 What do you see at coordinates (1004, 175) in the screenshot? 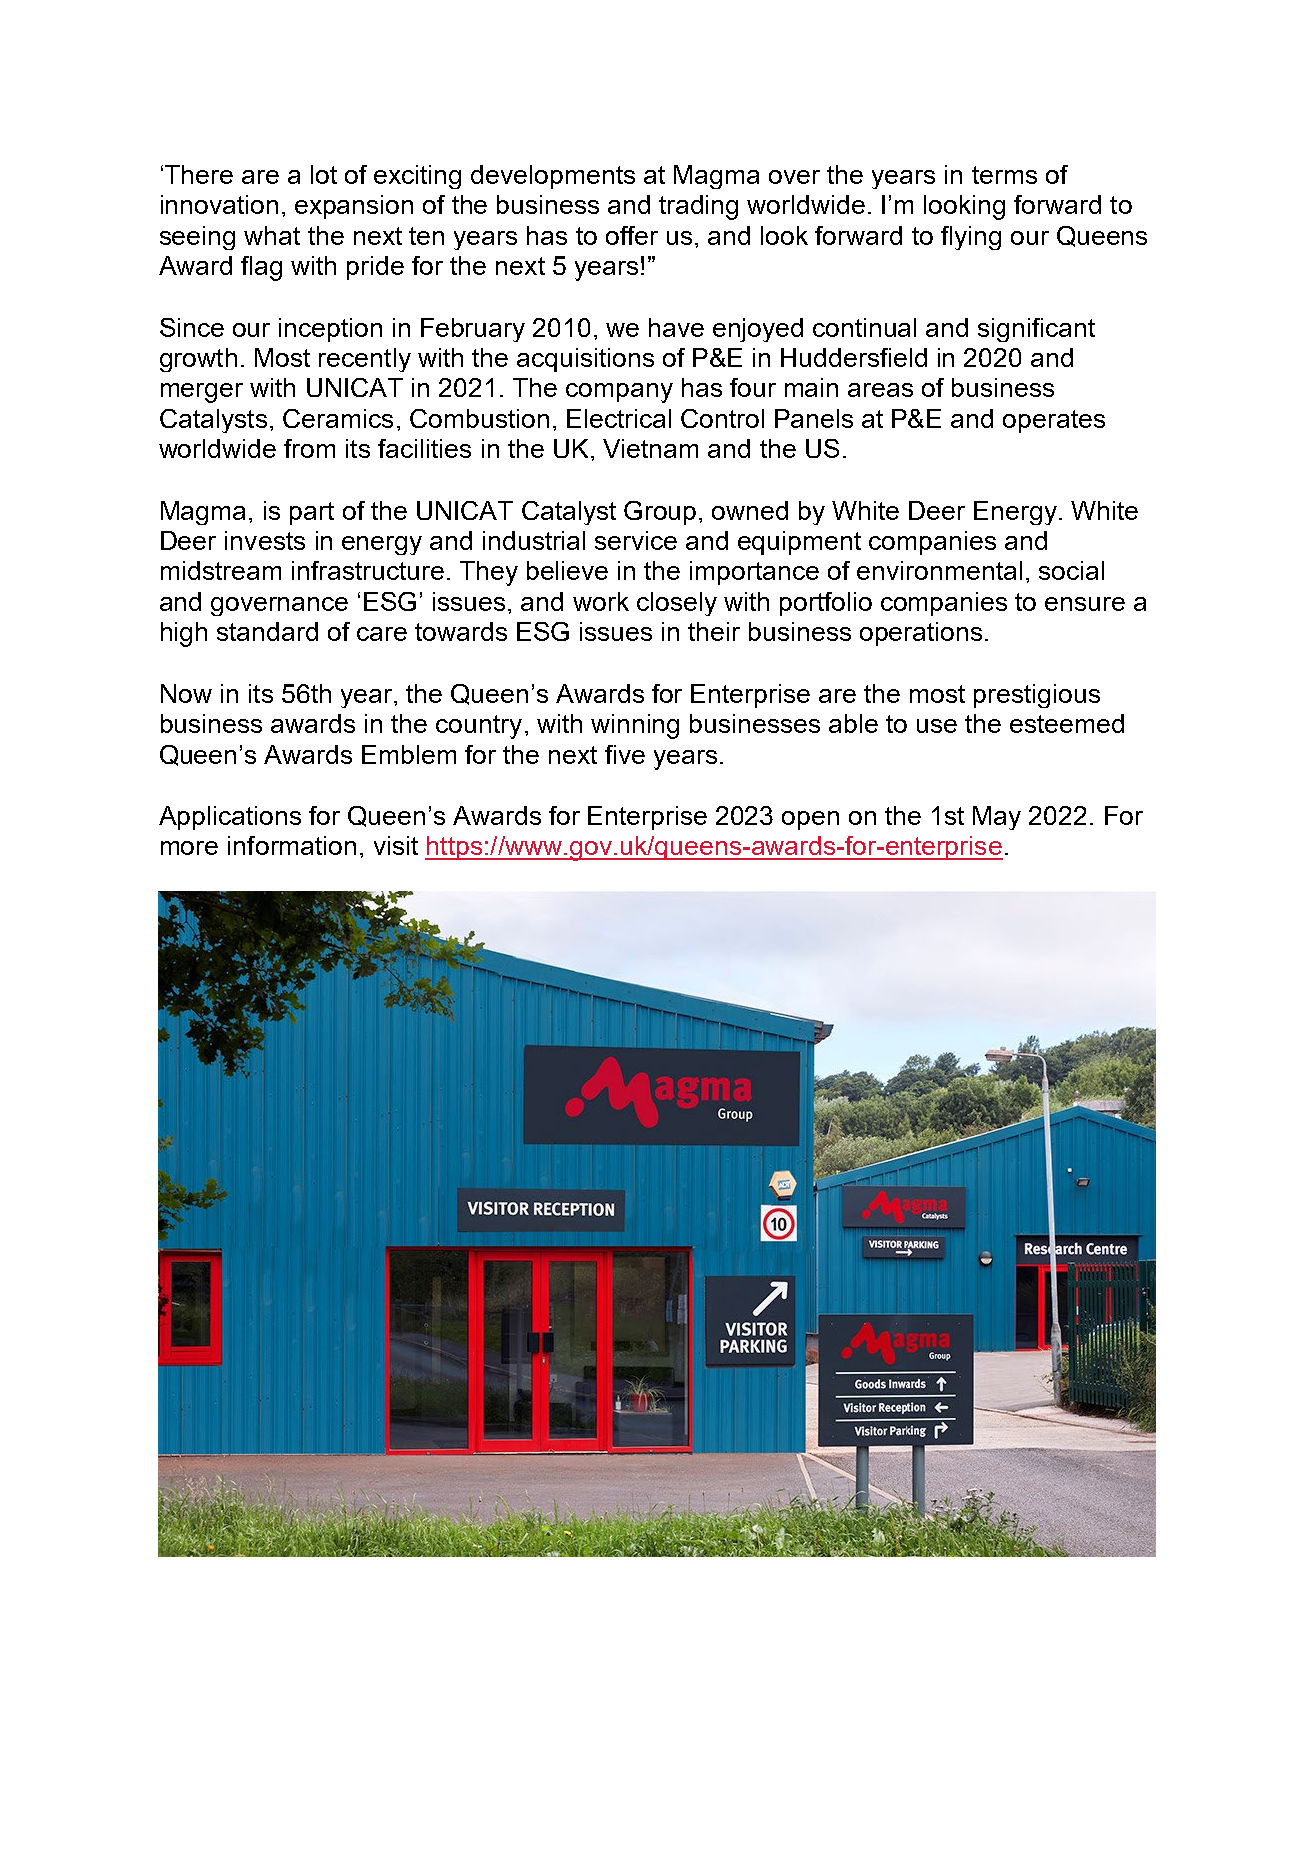
I see `terms` at bounding box center [1004, 175].
